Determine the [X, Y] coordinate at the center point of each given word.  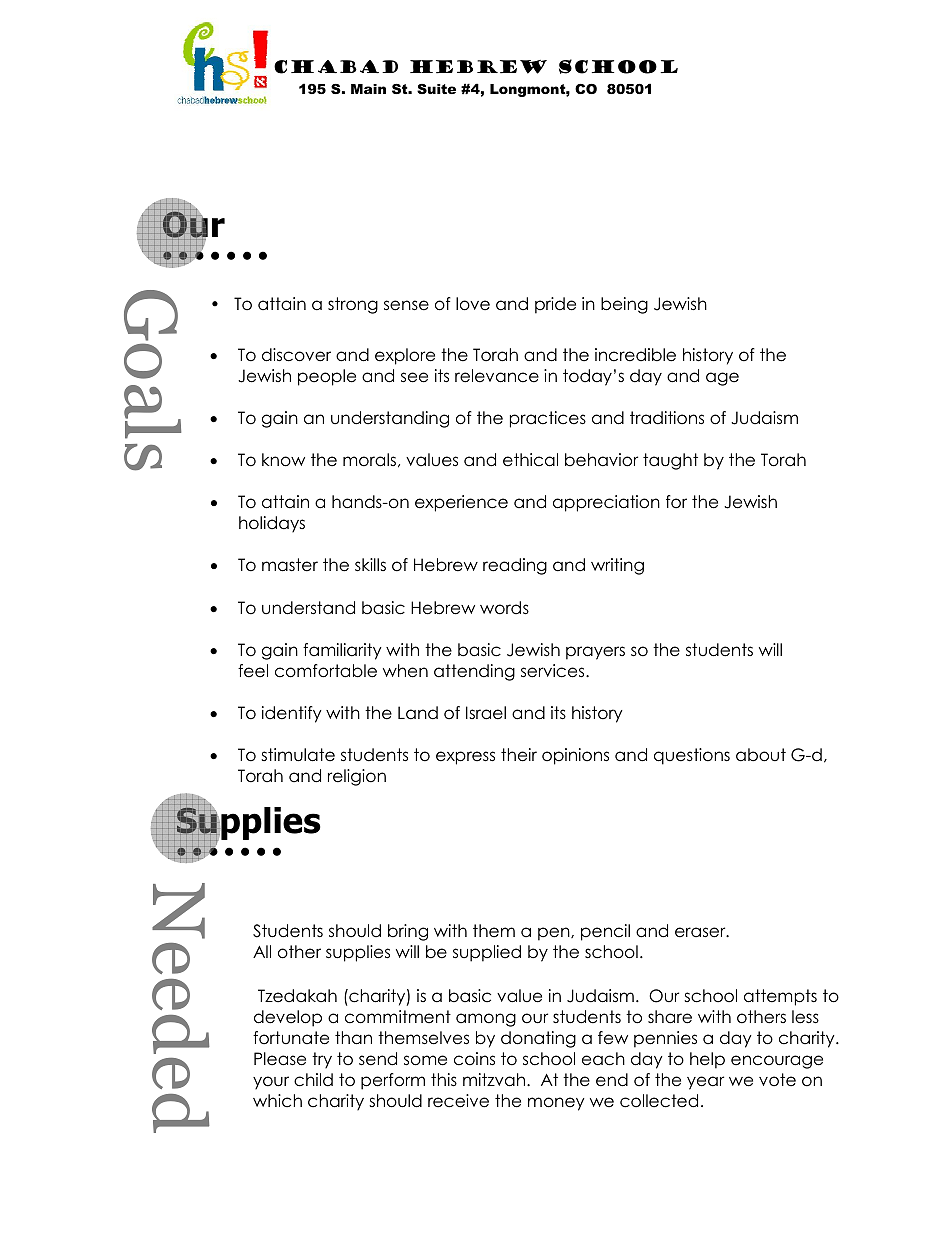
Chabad [336, 67]
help [707, 1060]
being [624, 305]
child [313, 1080]
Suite [436, 89]
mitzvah [495, 1080]
